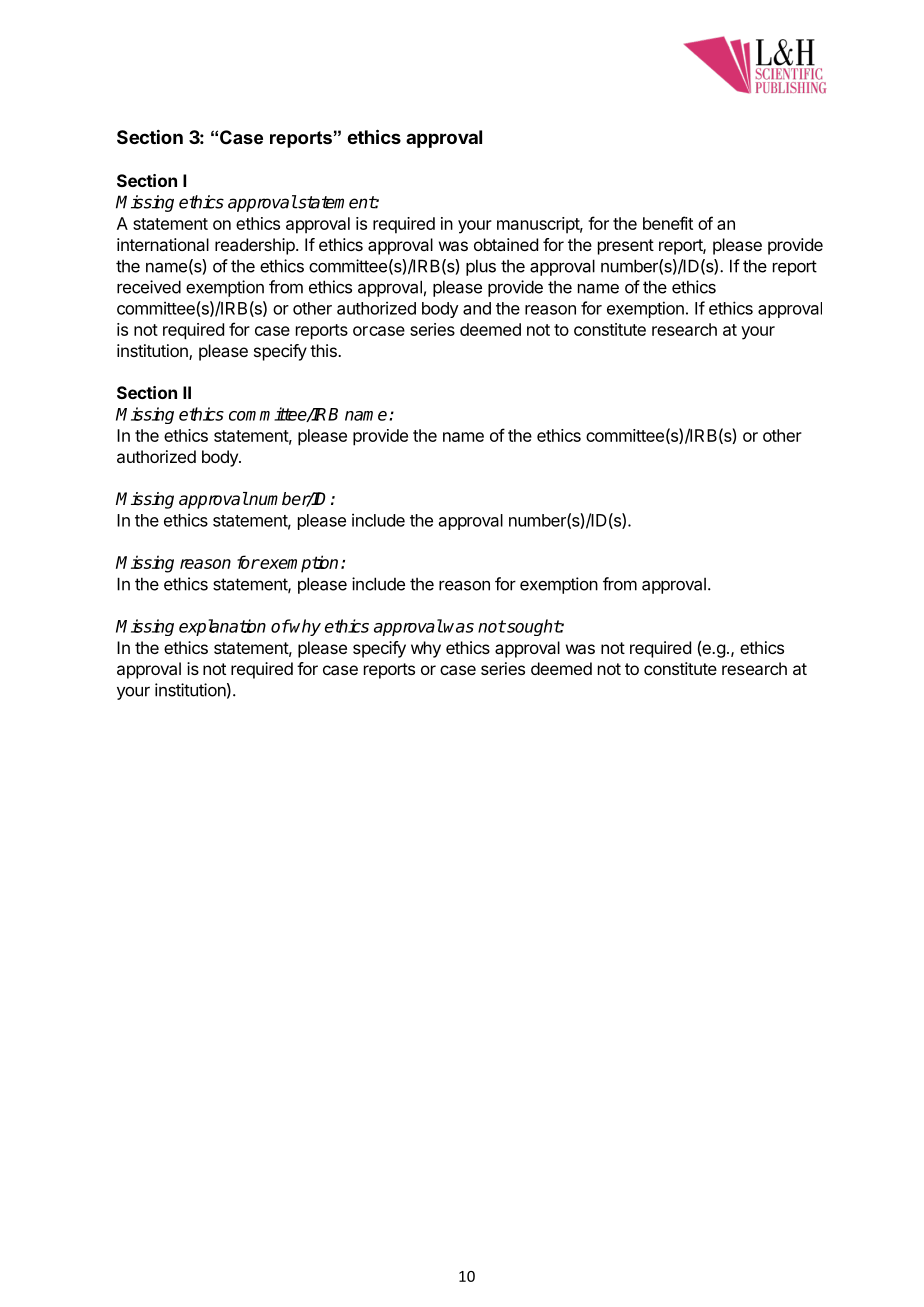 The image size is (924, 1307). Describe the element at coordinates (506, 244) in the screenshot. I see `obtained` at that location.
